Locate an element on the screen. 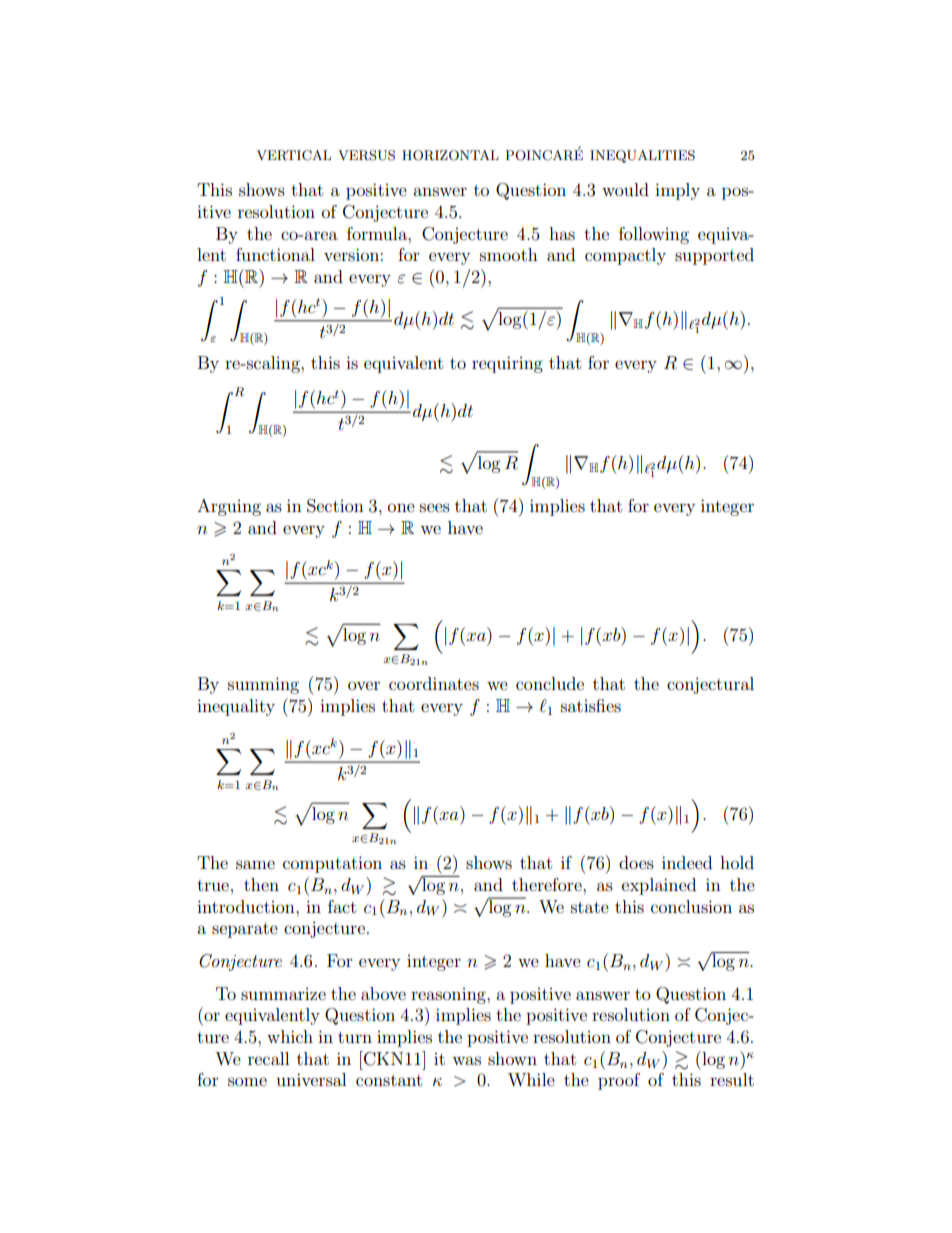 The height and width of the screenshot is (1233, 952). coordinates is located at coordinates (434, 683).
